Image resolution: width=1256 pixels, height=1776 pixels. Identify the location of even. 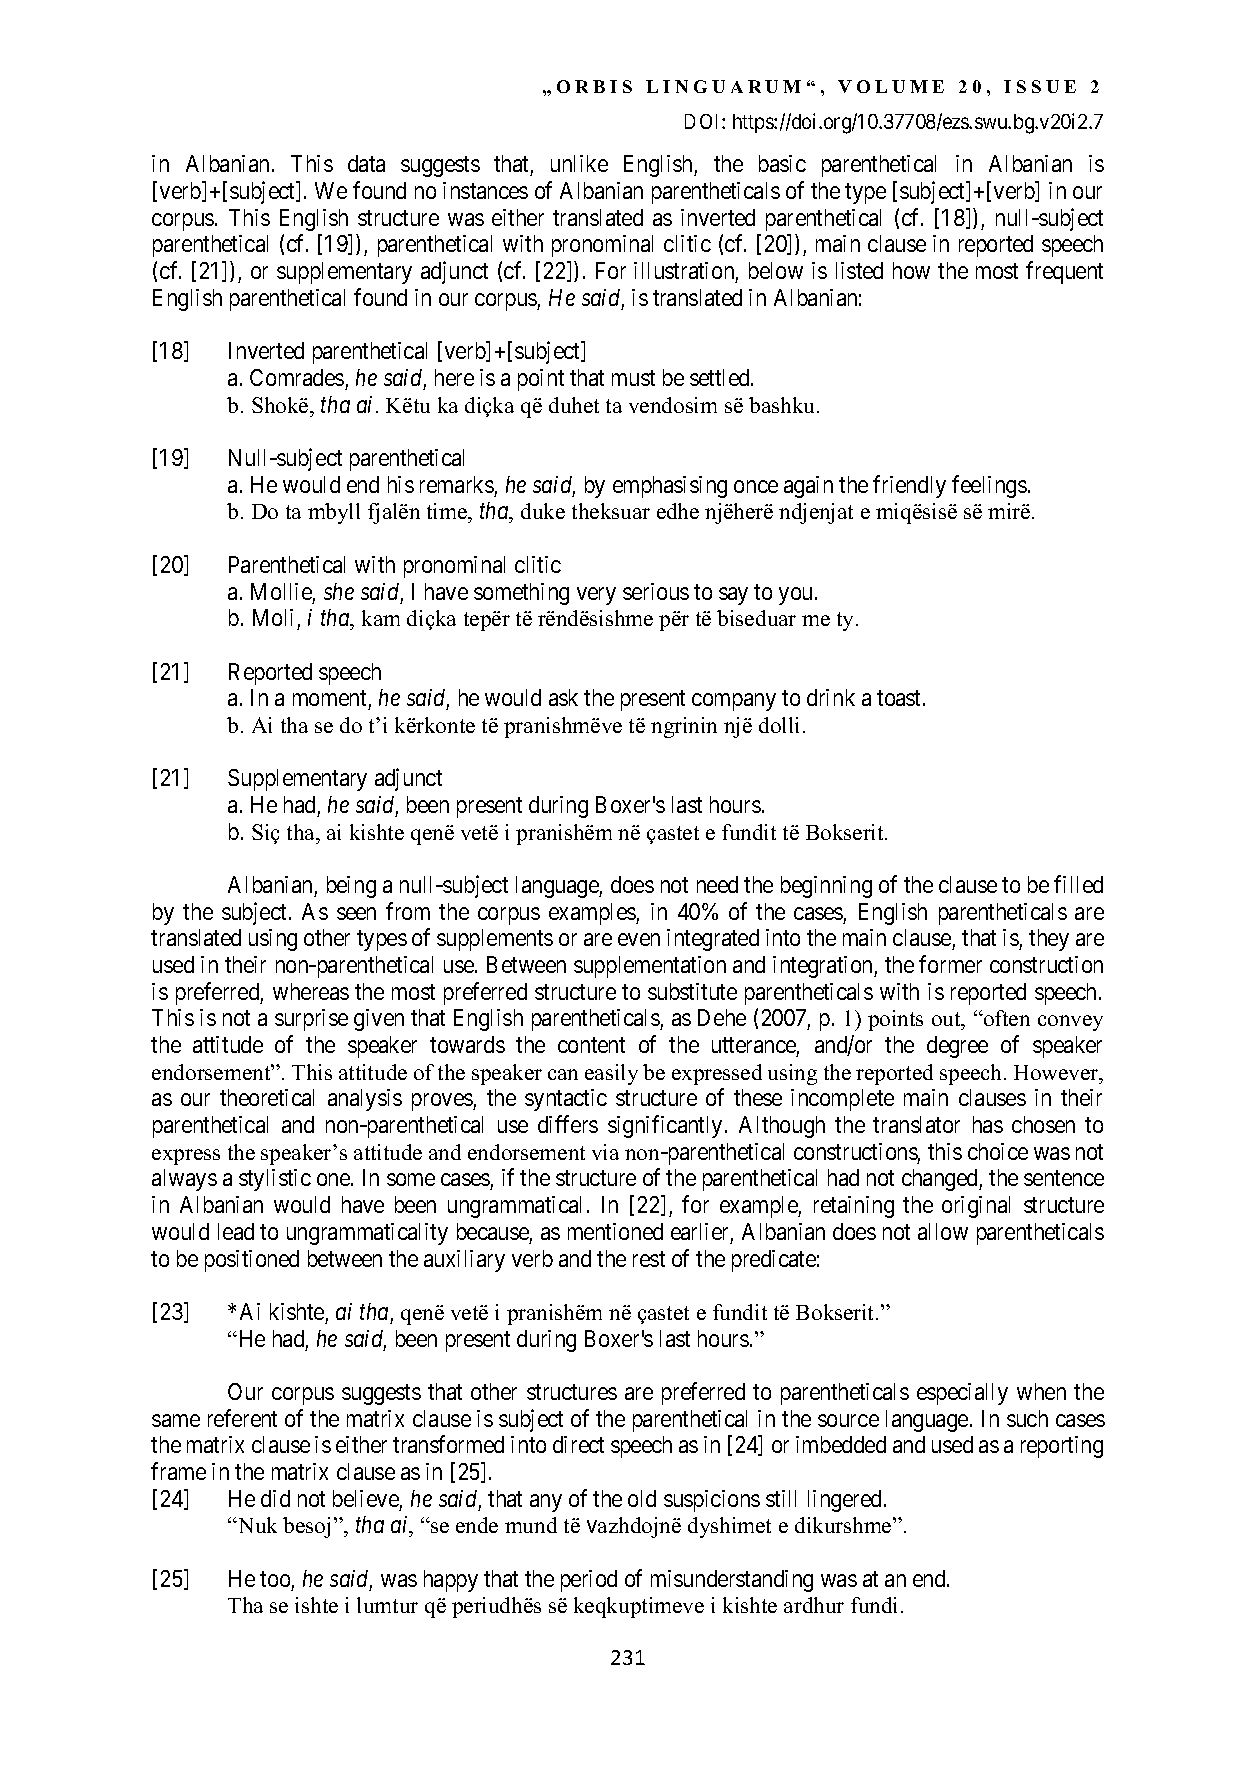
(639, 940).
